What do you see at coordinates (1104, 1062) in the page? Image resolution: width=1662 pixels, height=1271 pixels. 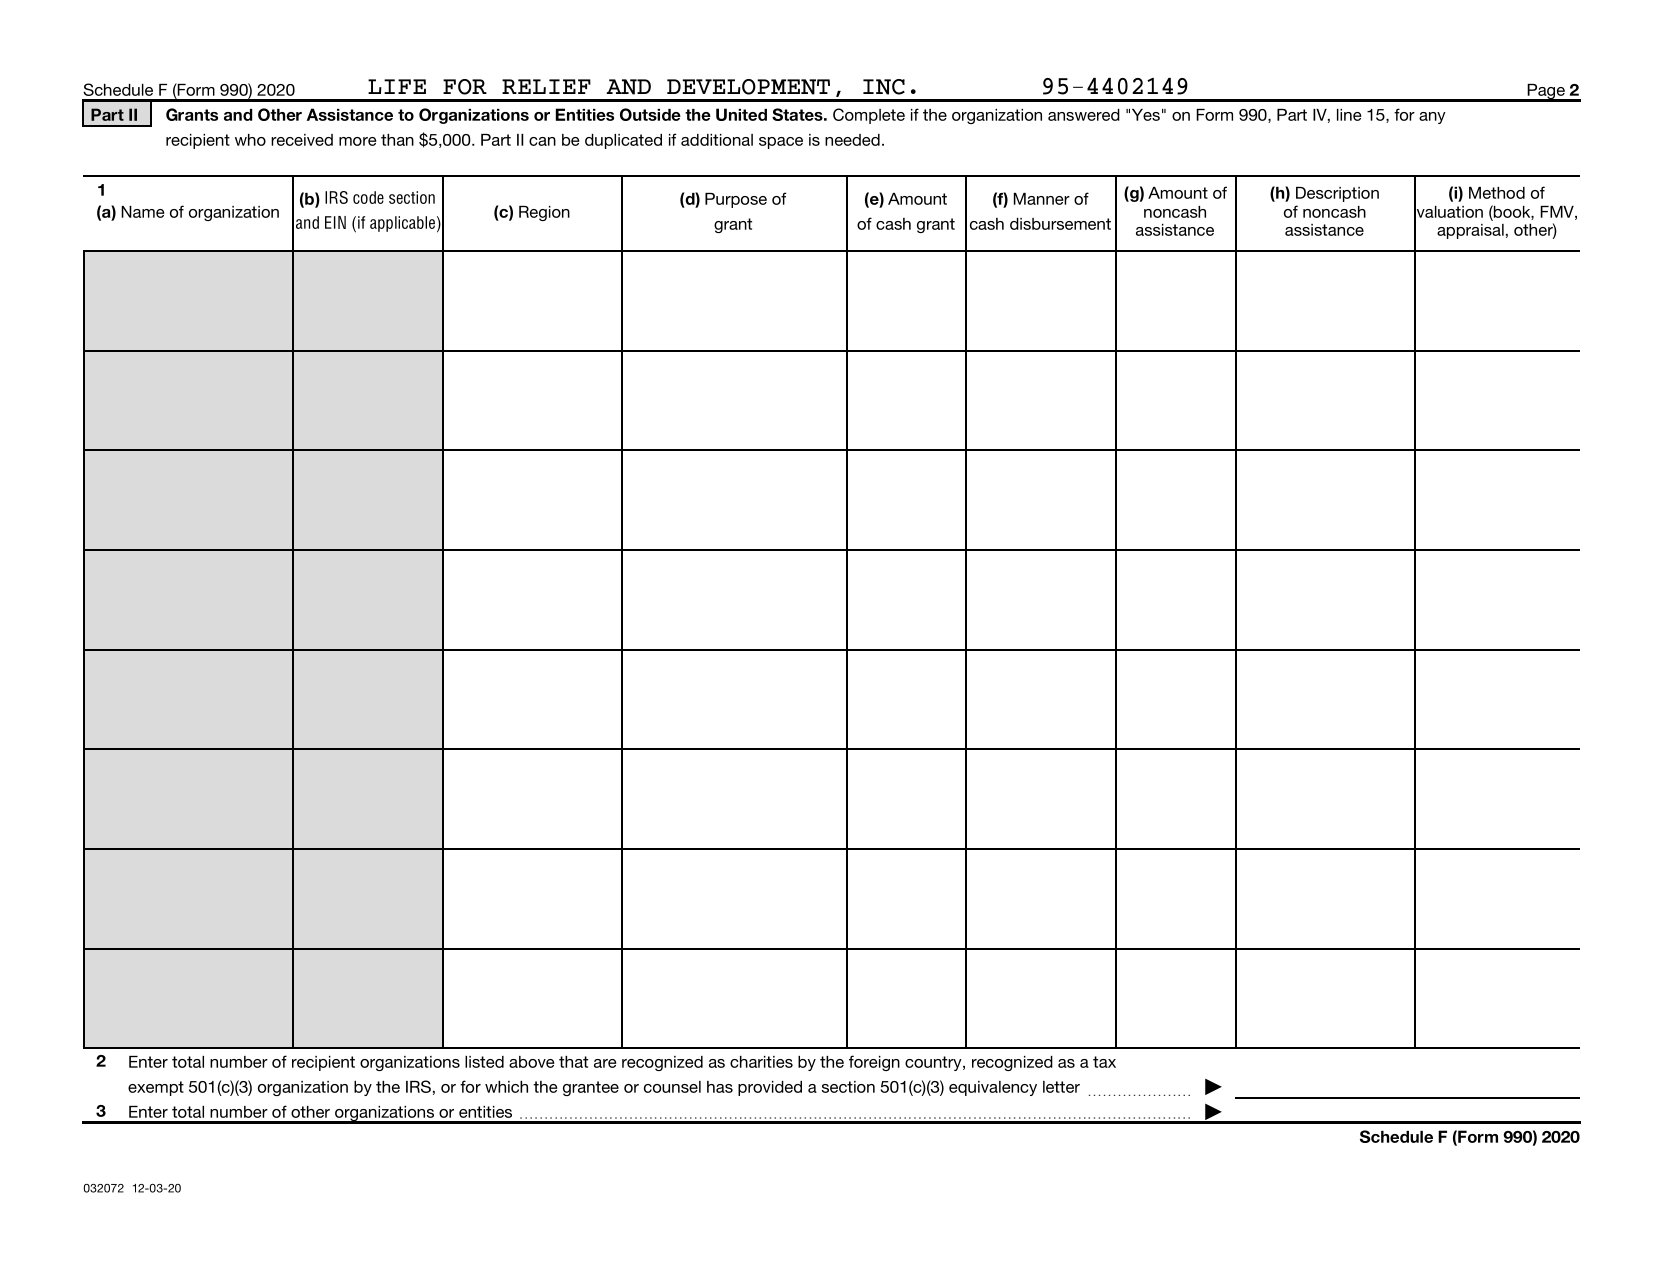 I see `tax` at bounding box center [1104, 1062].
